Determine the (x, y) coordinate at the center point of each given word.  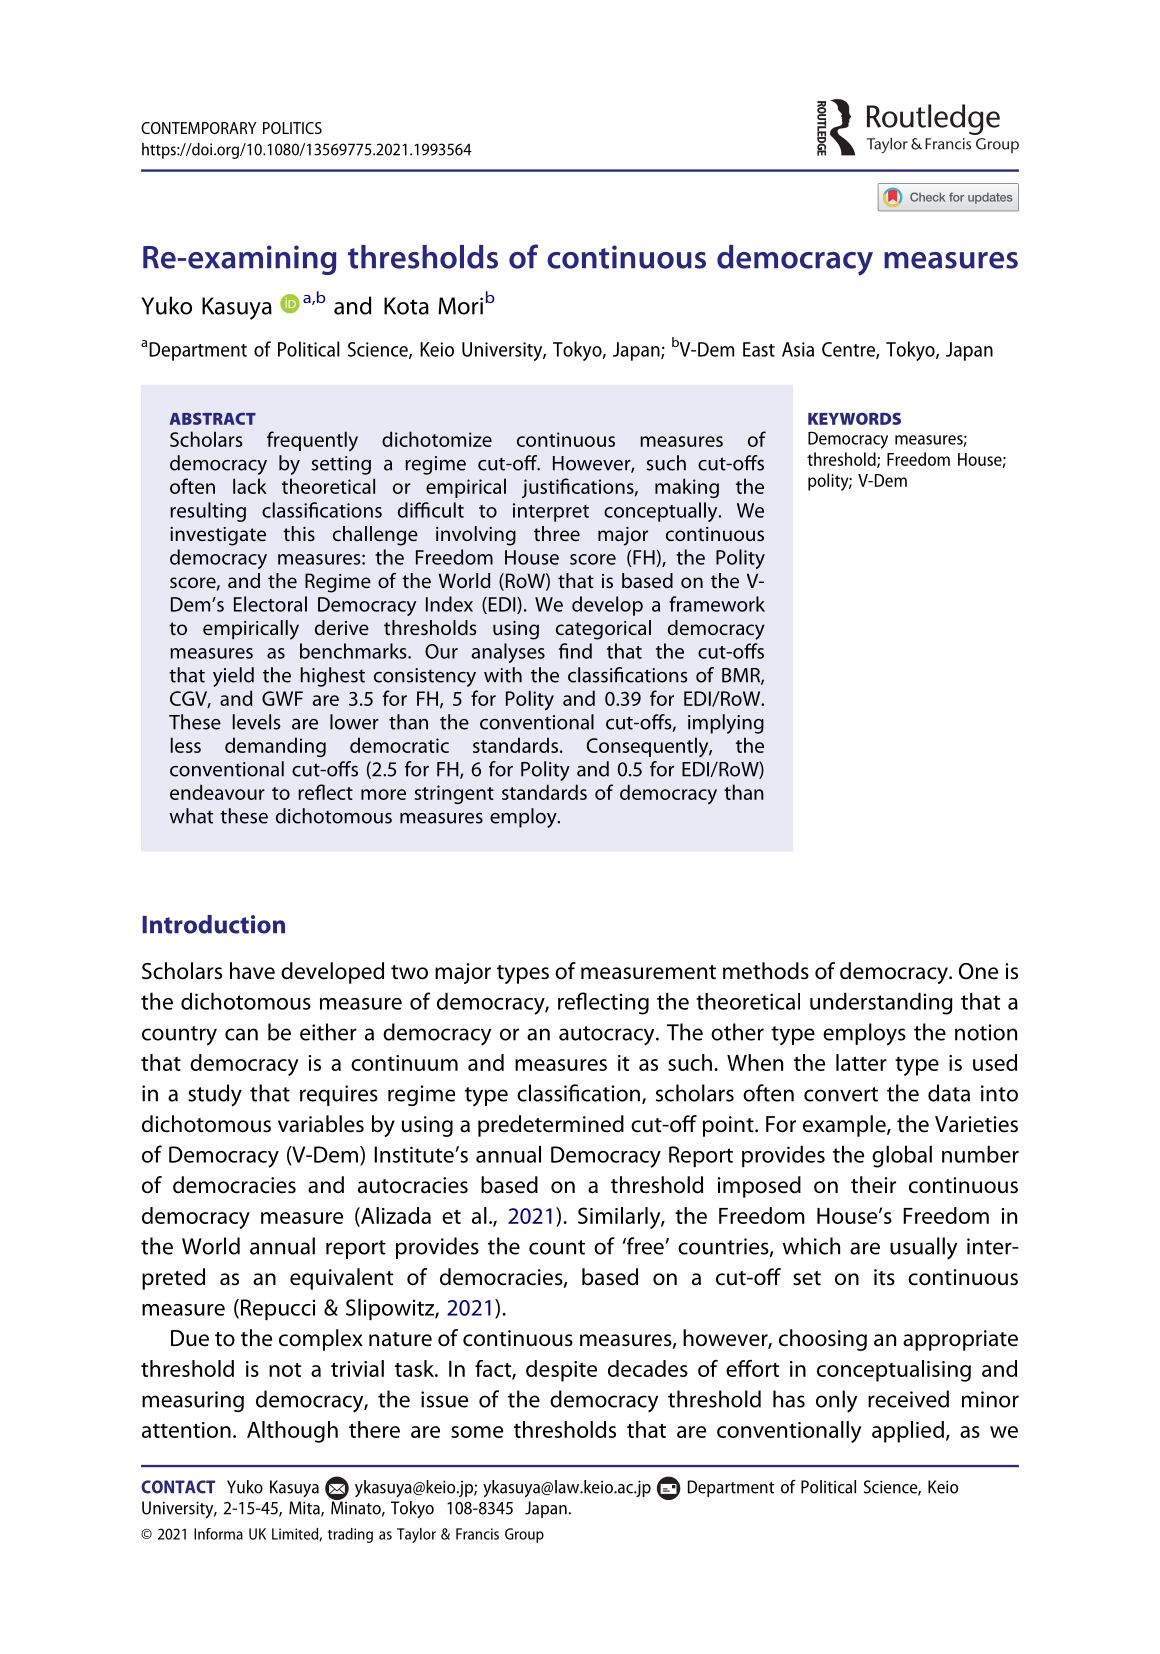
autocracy (608, 1036)
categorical (603, 630)
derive (342, 627)
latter (861, 1062)
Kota (406, 306)
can (241, 1034)
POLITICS (292, 128)
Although (292, 1432)
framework (717, 604)
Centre (849, 350)
